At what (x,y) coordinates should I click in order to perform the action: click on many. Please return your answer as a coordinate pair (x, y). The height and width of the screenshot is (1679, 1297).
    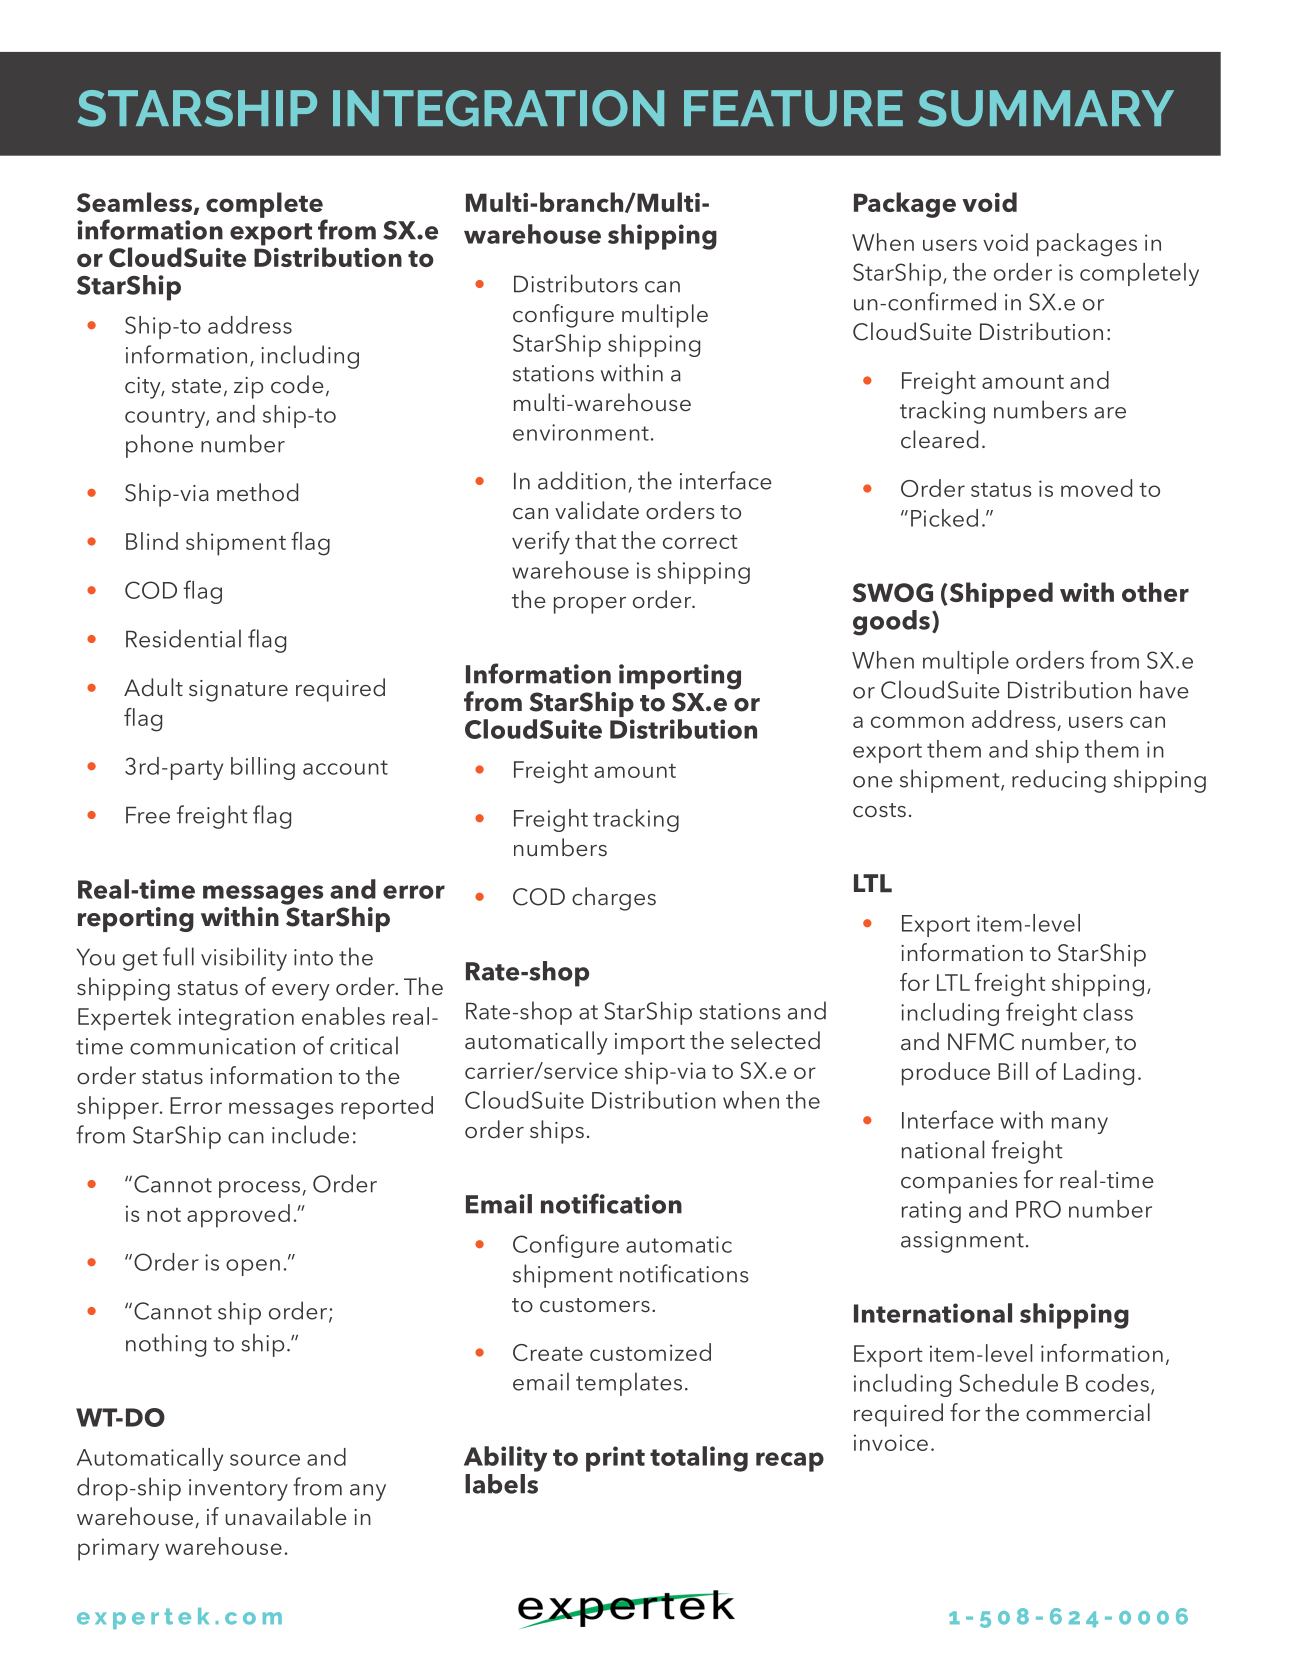
    Looking at the image, I should click on (1080, 1125).
